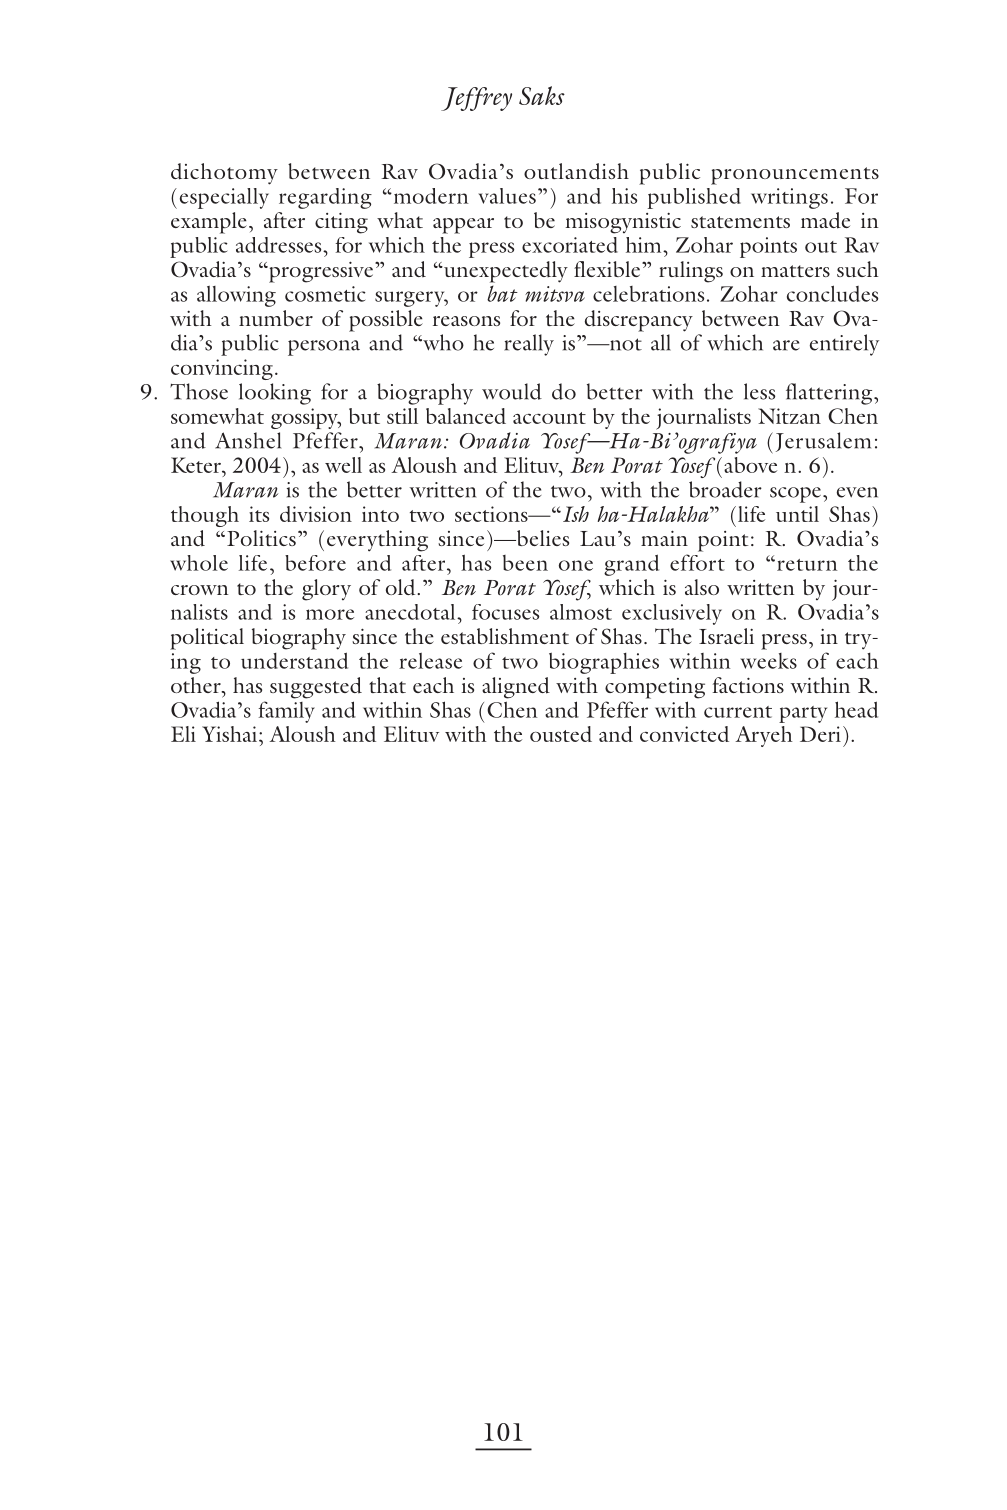 This page has height=1510, width=1007. I want to click on party, so click(803, 714).
